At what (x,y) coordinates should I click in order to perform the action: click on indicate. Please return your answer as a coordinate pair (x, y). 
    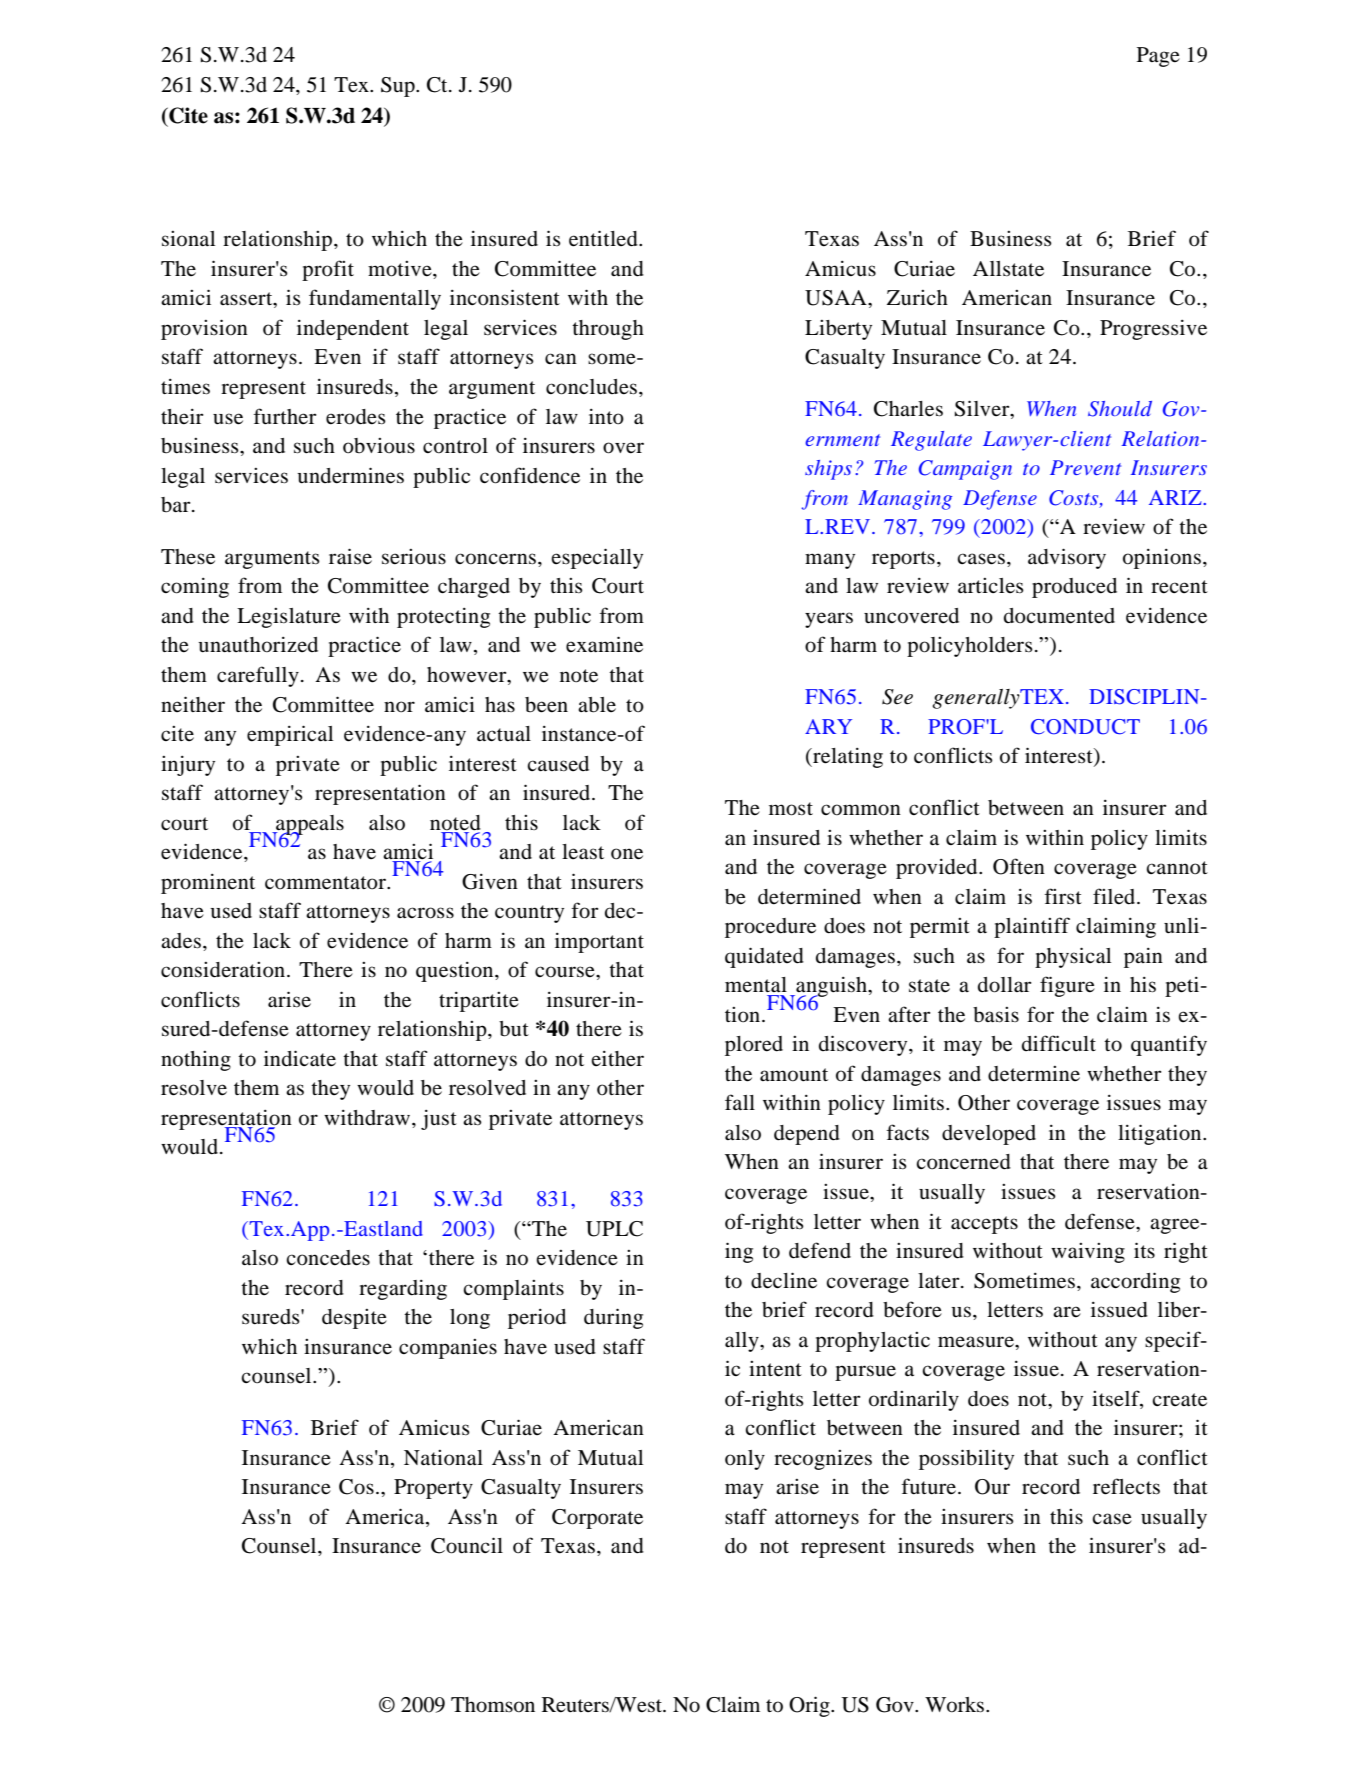
    Looking at the image, I should click on (300, 1058).
